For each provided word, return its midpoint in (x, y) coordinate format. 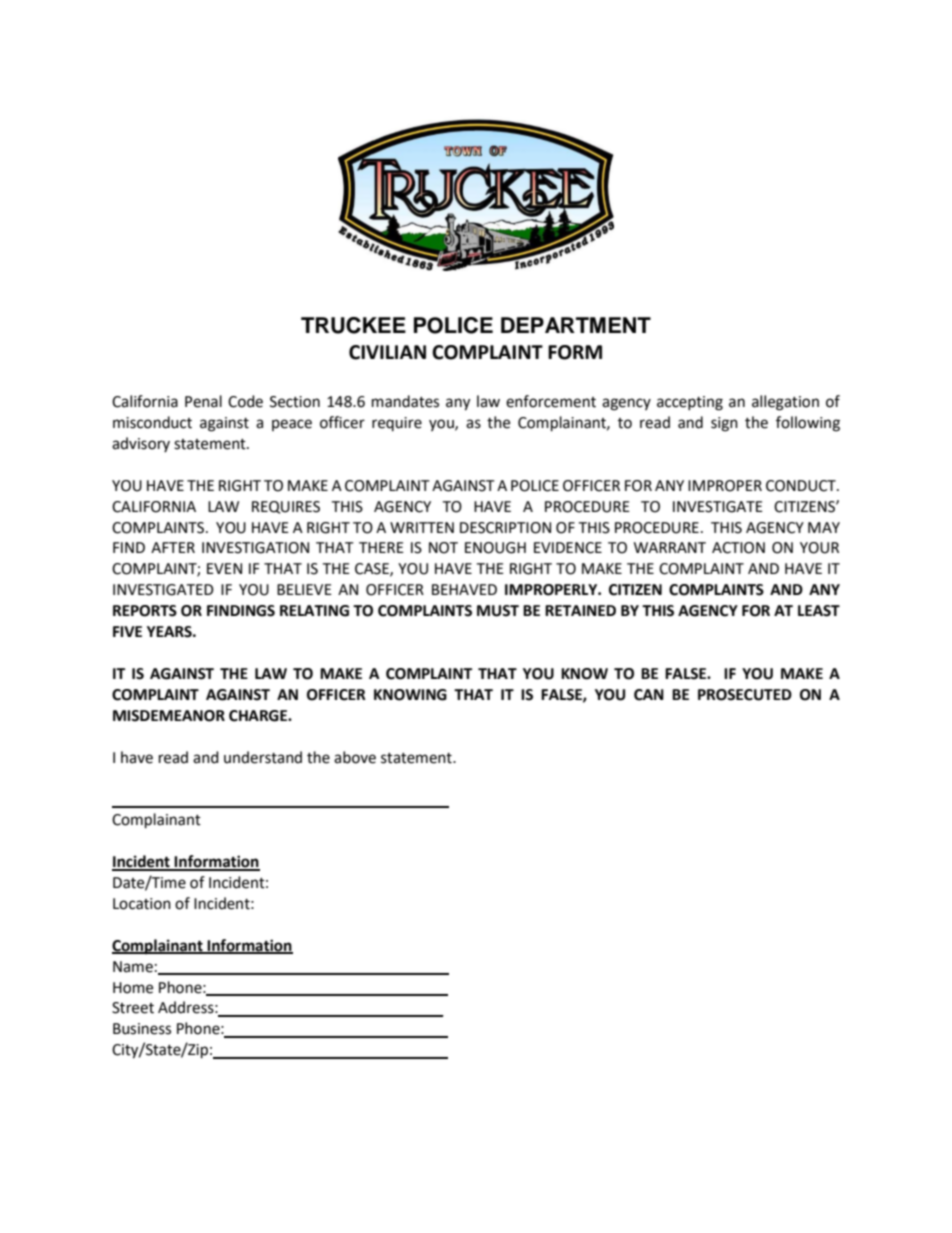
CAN (649, 695)
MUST (498, 611)
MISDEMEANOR (169, 716)
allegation (785, 403)
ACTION (738, 548)
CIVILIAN (387, 352)
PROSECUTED (745, 695)
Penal (203, 401)
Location (142, 904)
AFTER (173, 547)
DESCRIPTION (505, 528)
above (355, 757)
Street (133, 1008)
